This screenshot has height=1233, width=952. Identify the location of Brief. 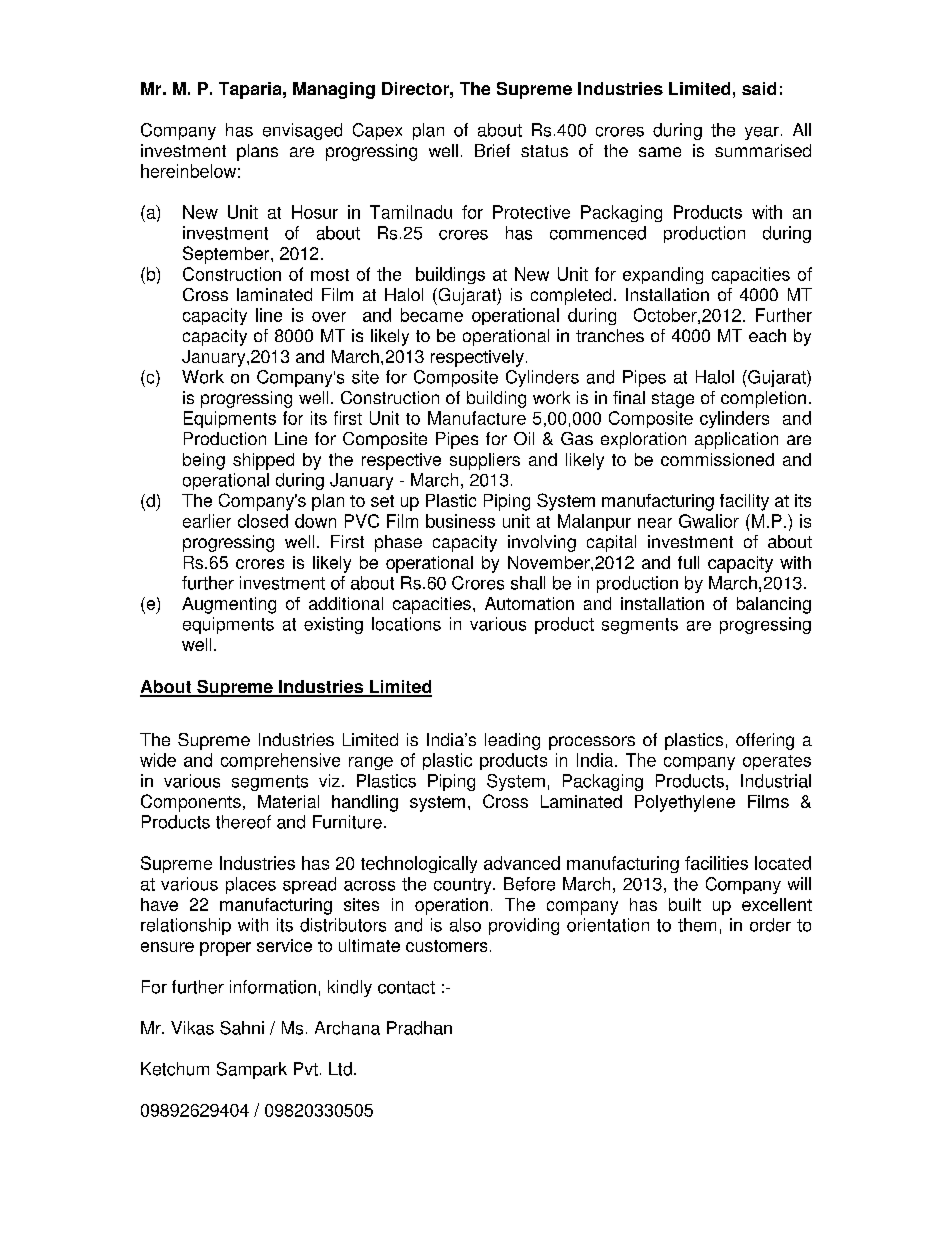
(492, 150).
